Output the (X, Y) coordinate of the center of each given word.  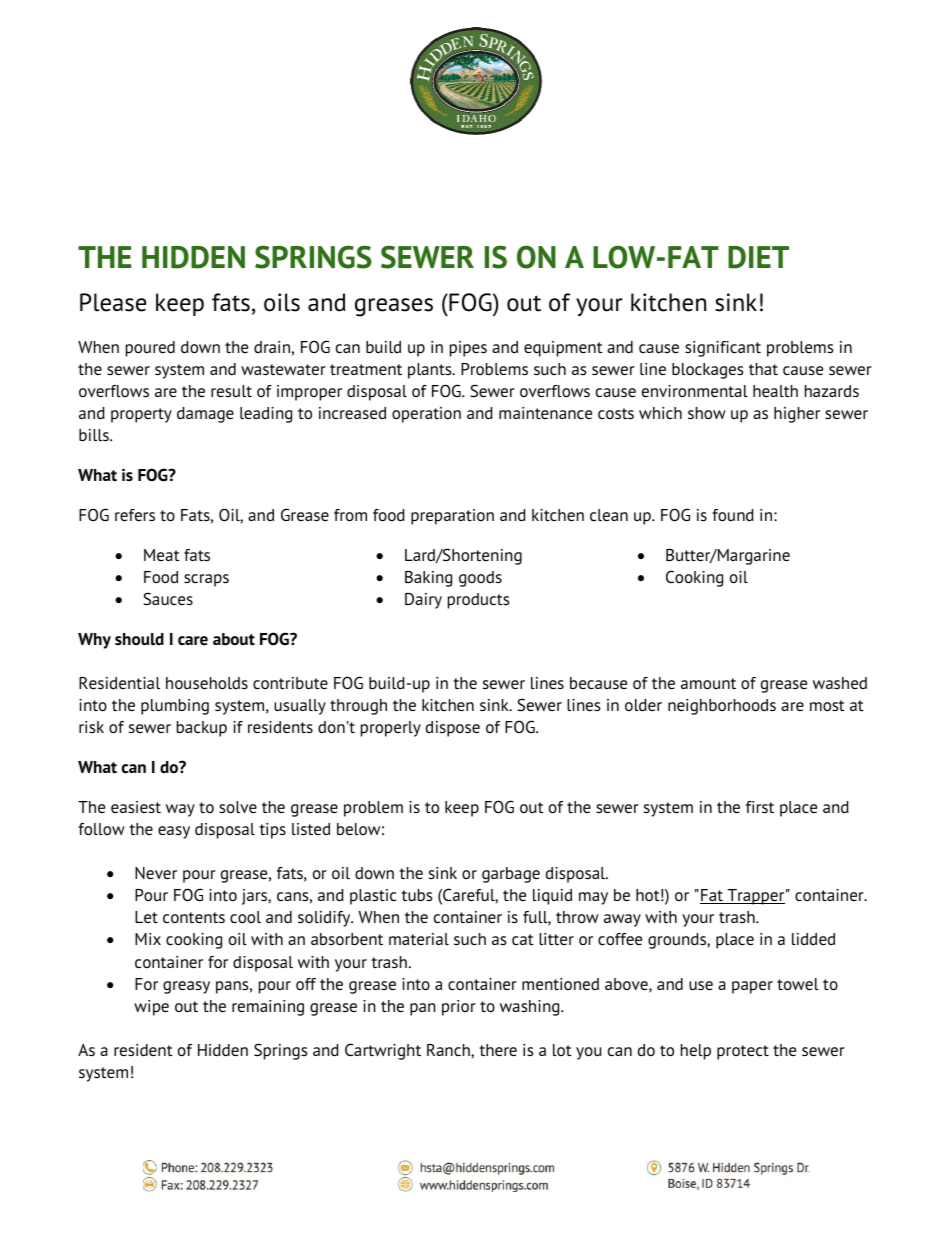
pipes (468, 349)
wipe (151, 1008)
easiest (136, 807)
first (760, 807)
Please (113, 302)
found (733, 515)
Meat (162, 555)
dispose (453, 729)
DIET (758, 257)
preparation (452, 517)
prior (459, 1008)
